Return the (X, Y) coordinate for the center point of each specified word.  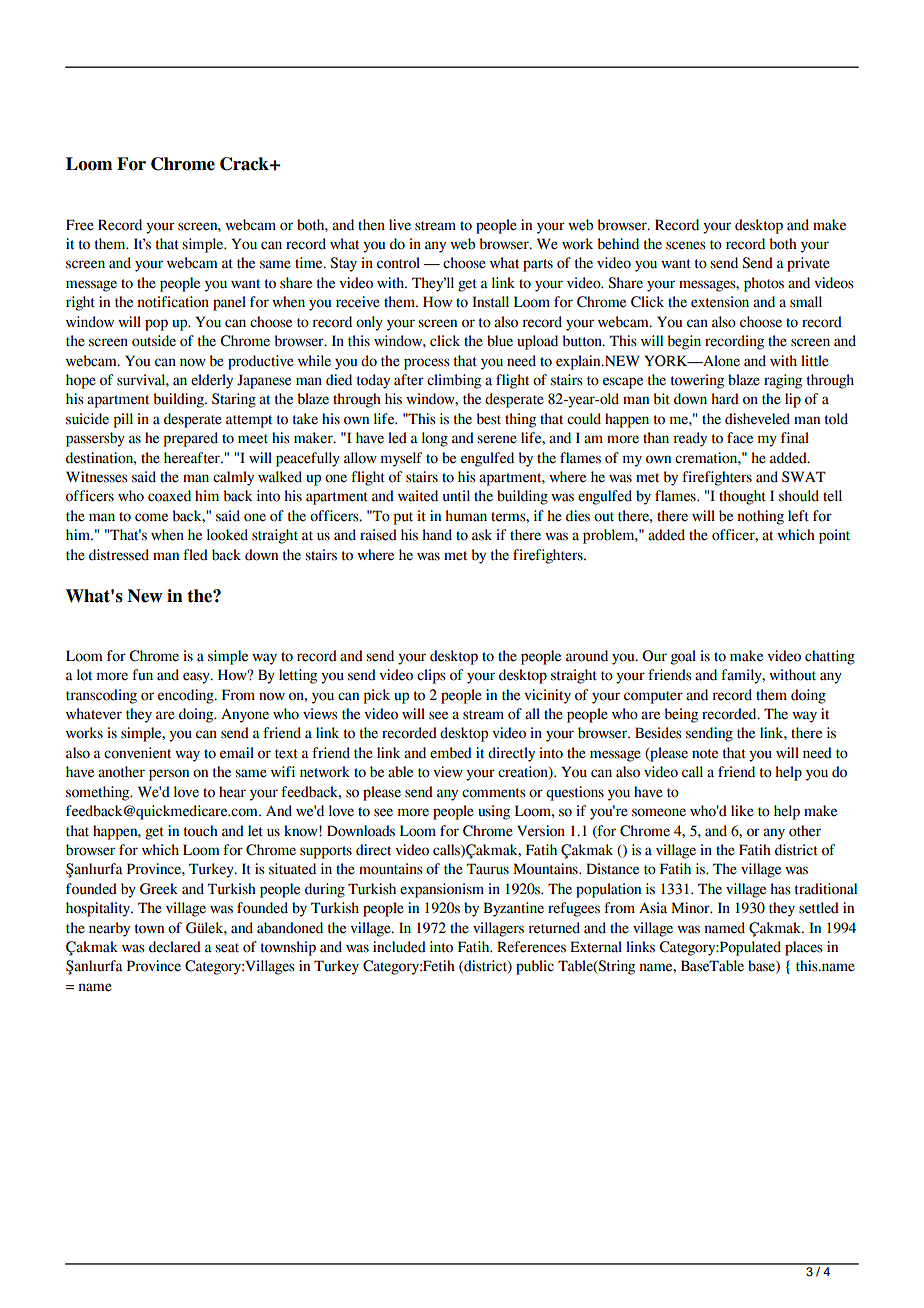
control (398, 263)
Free (80, 225)
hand (437, 535)
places (804, 948)
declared (175, 947)
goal (683, 657)
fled (195, 555)
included (399, 947)
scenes (686, 245)
